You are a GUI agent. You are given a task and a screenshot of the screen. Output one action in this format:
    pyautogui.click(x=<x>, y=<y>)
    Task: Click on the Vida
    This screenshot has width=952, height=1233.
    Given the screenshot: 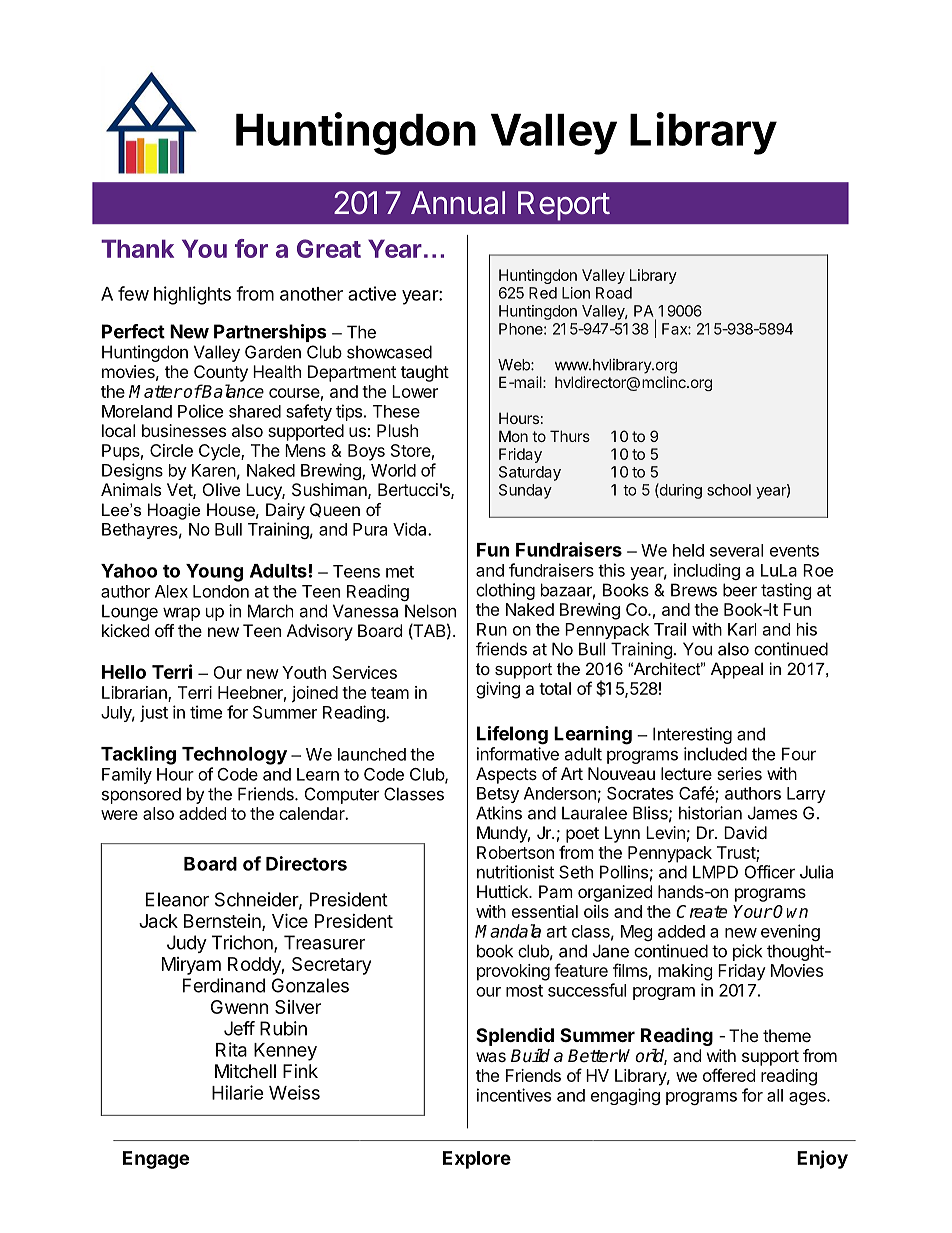 What is the action you would take?
    pyautogui.click(x=411, y=529)
